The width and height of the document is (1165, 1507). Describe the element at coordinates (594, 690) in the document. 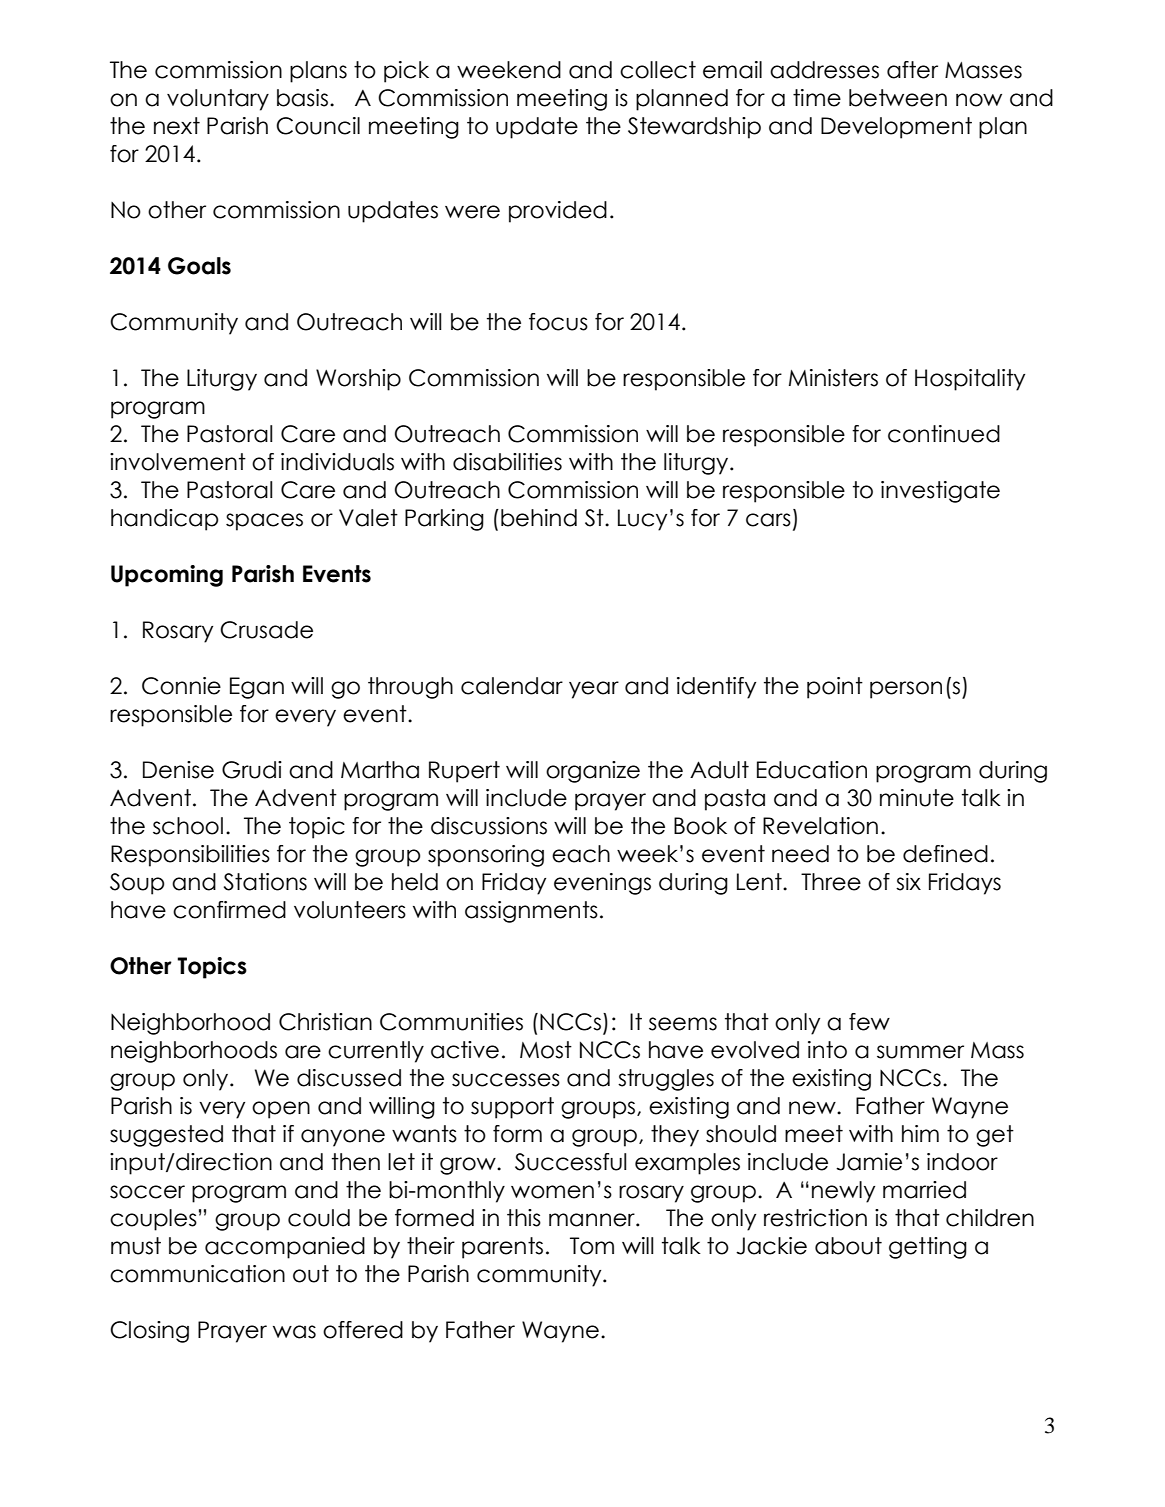

I see `year` at that location.
